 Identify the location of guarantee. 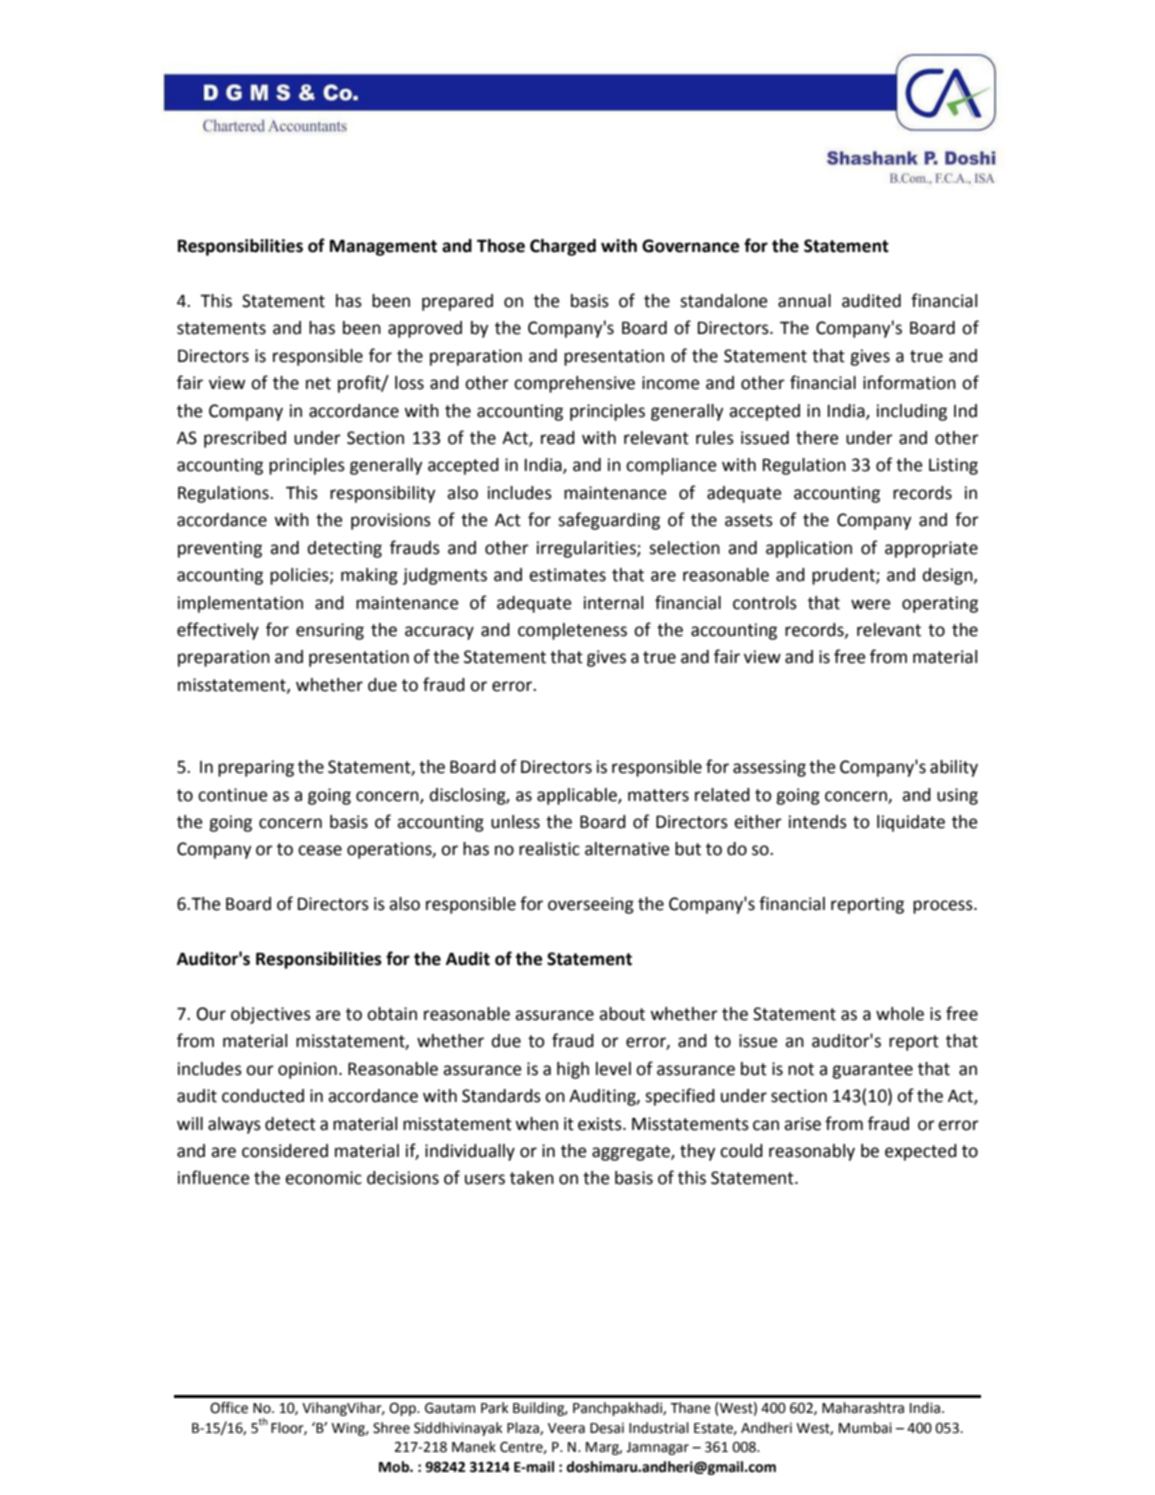
(872, 1071).
